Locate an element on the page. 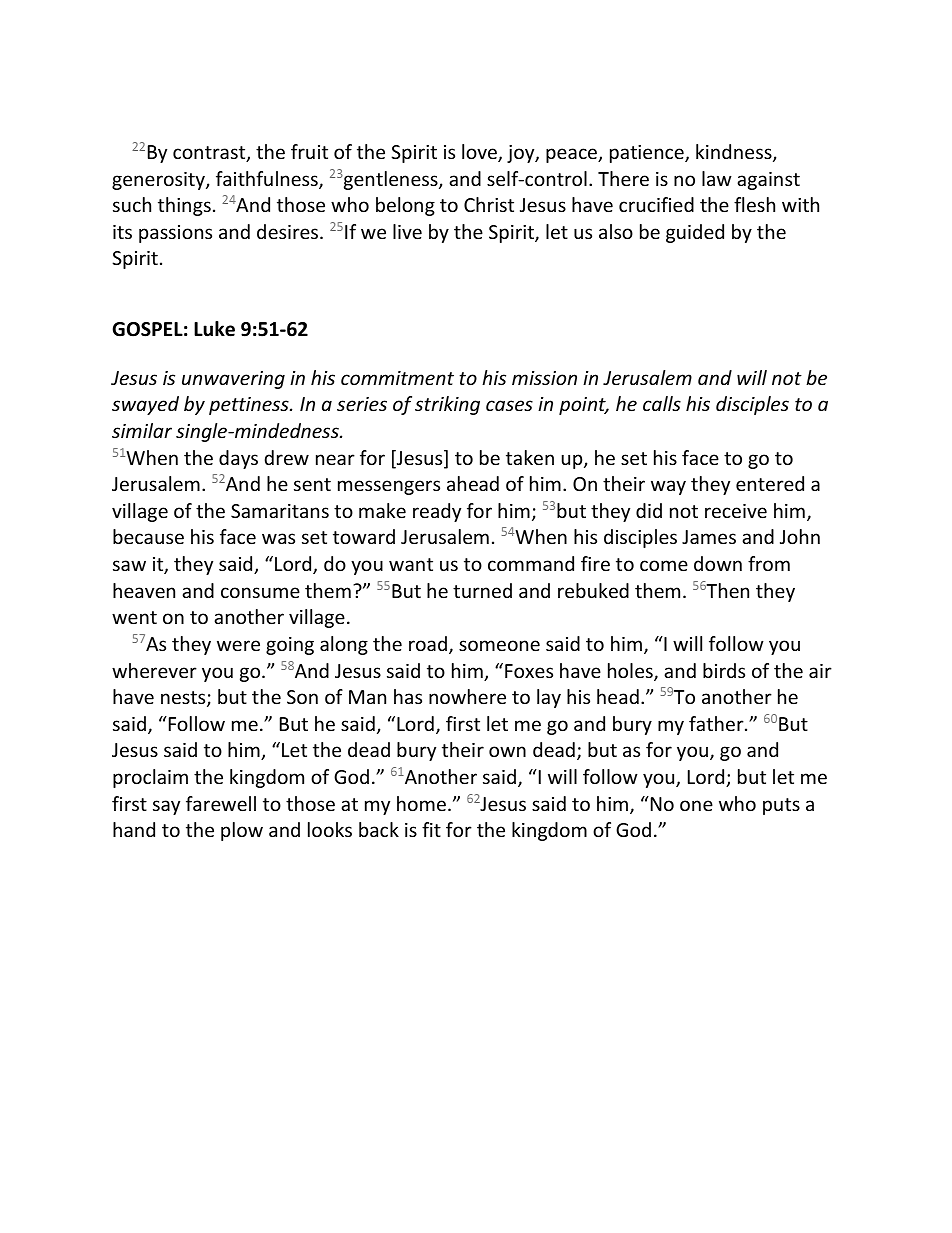 The image size is (952, 1233). law is located at coordinates (717, 178).
